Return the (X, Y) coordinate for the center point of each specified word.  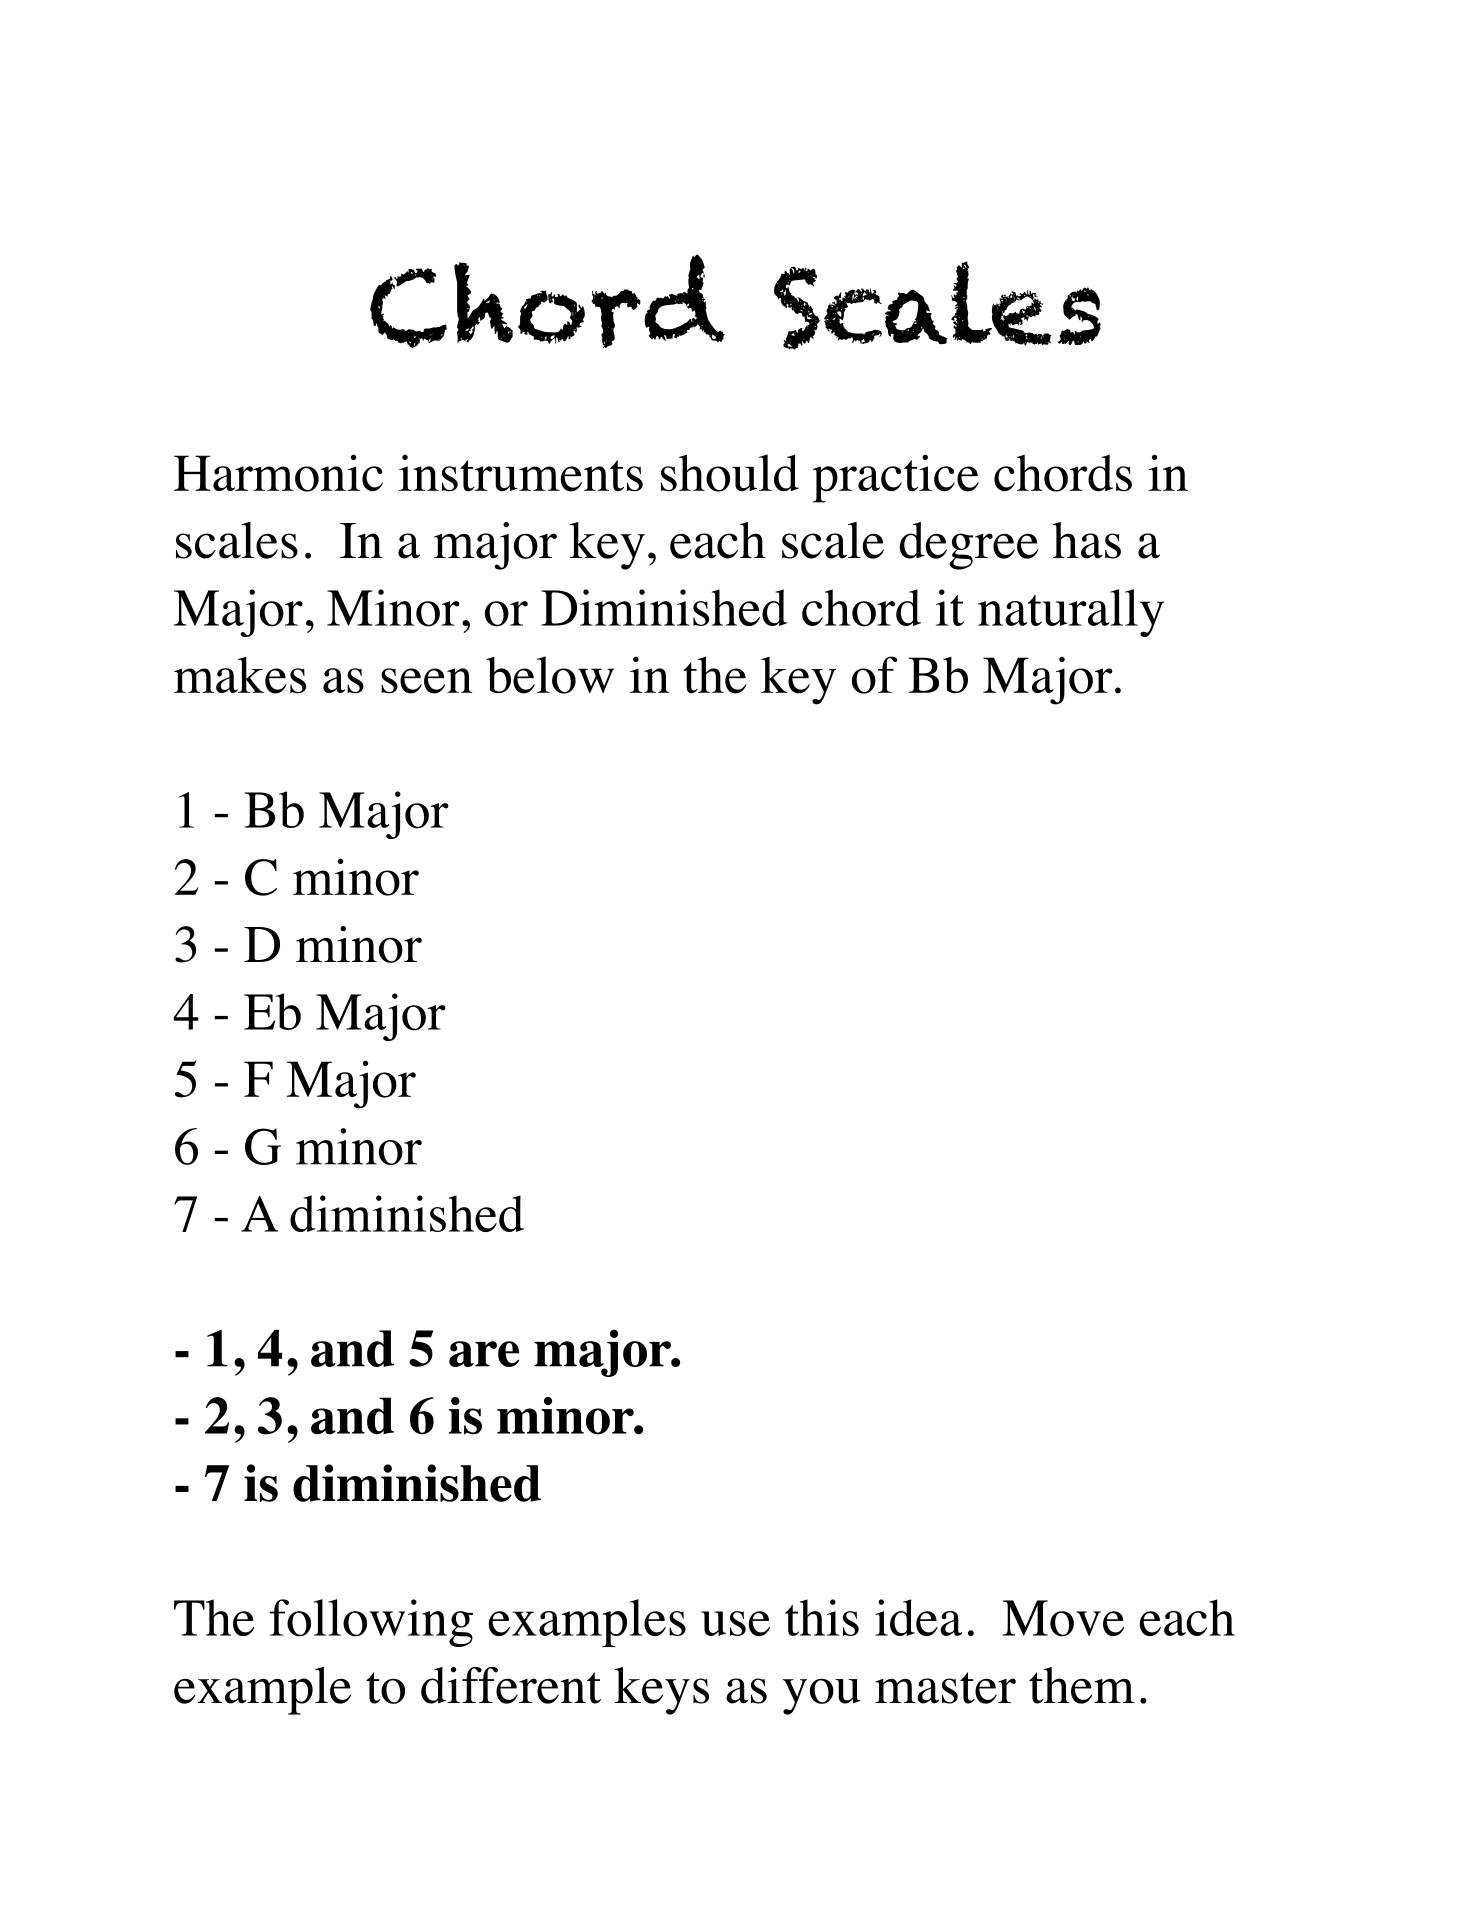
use (735, 1623)
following (371, 1623)
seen (426, 681)
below (550, 675)
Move (1063, 1618)
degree (968, 546)
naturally (1071, 613)
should (730, 473)
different (511, 1685)
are (484, 1354)
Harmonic (278, 473)
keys (661, 1691)
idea (918, 1617)
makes (240, 675)
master (945, 1688)
